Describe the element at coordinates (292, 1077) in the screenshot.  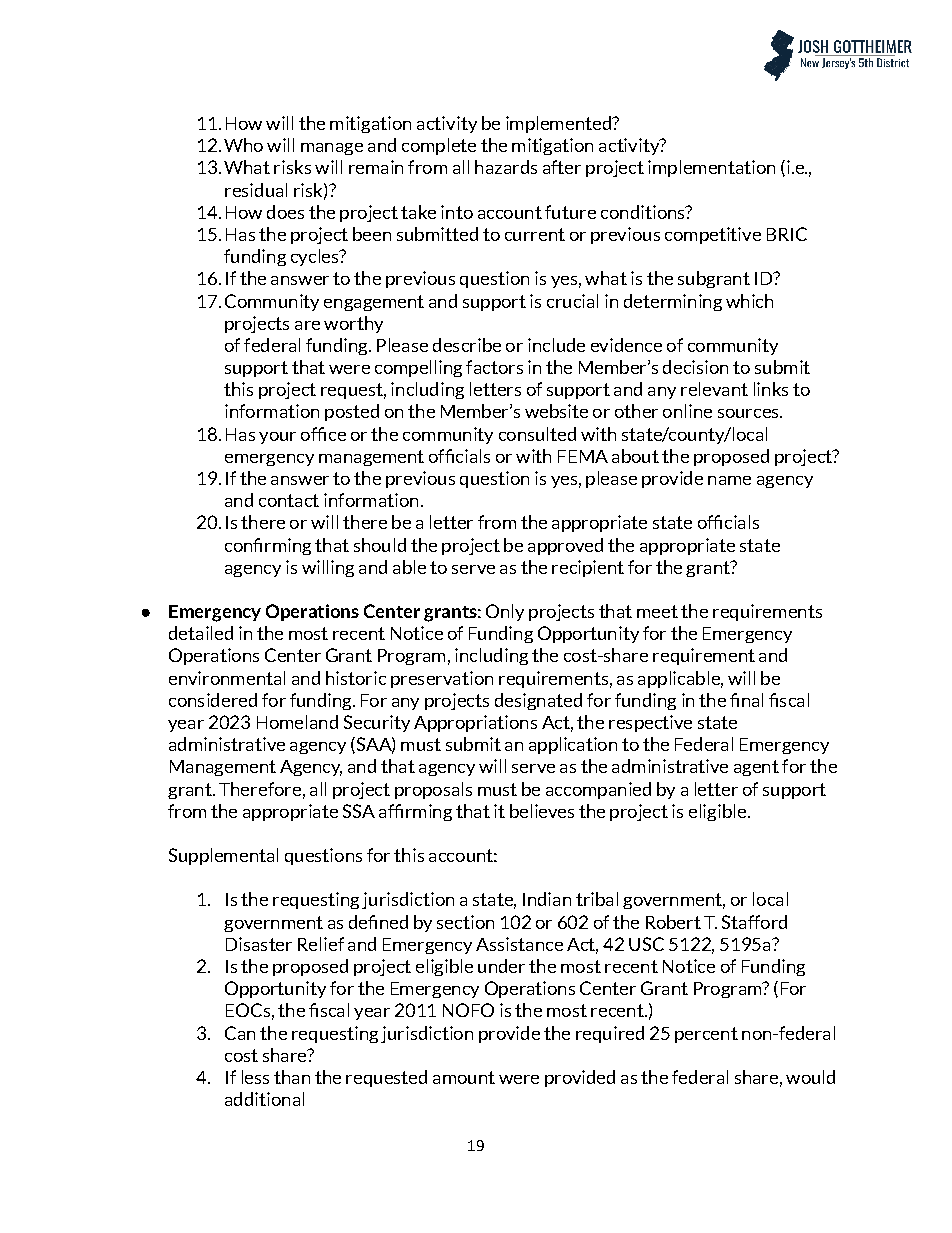
I see `than` at that location.
